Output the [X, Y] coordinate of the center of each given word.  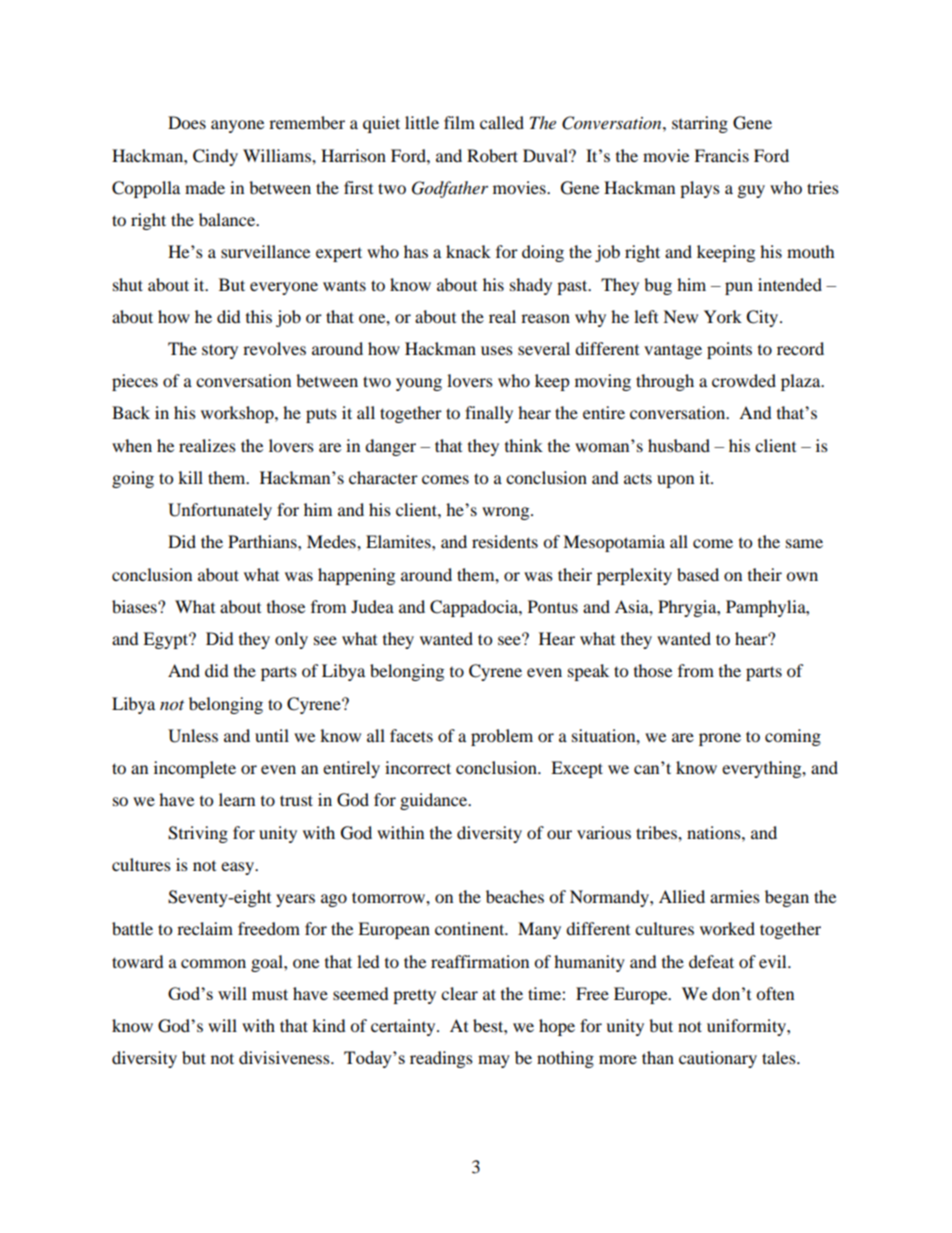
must [270, 994]
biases [135, 606]
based [698, 574]
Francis [721, 155]
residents [505, 541]
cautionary [718, 1059]
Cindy [215, 157]
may [494, 1061]
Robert [492, 155]
